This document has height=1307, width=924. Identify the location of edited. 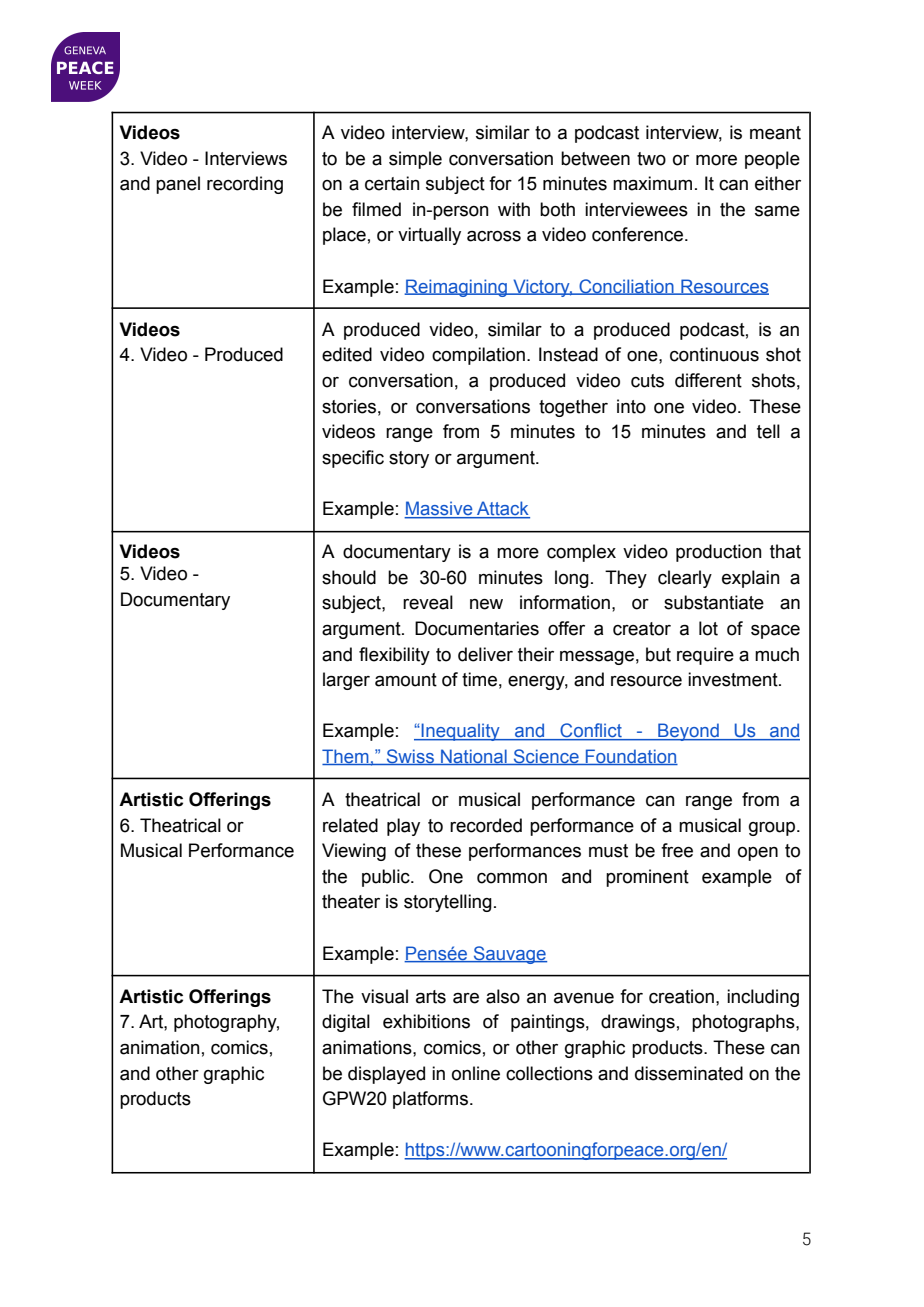
(347, 354).
